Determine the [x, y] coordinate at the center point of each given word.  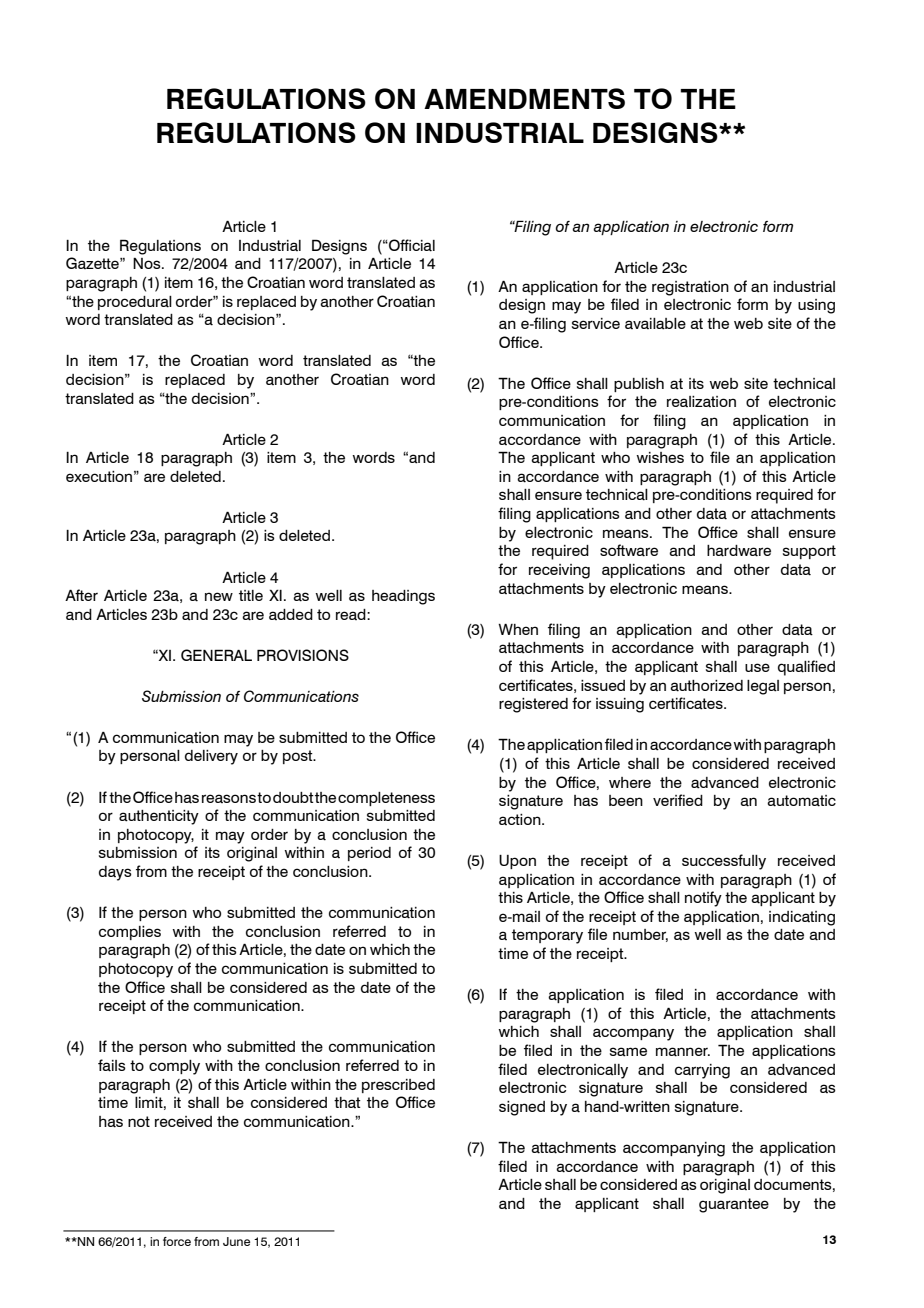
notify [703, 899]
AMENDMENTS [524, 98]
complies [130, 933]
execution [99, 476]
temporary [547, 936]
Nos [148, 263]
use [757, 667]
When [518, 629]
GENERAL [216, 655]
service [596, 323]
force [177, 1241]
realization [701, 401]
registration [690, 288]
